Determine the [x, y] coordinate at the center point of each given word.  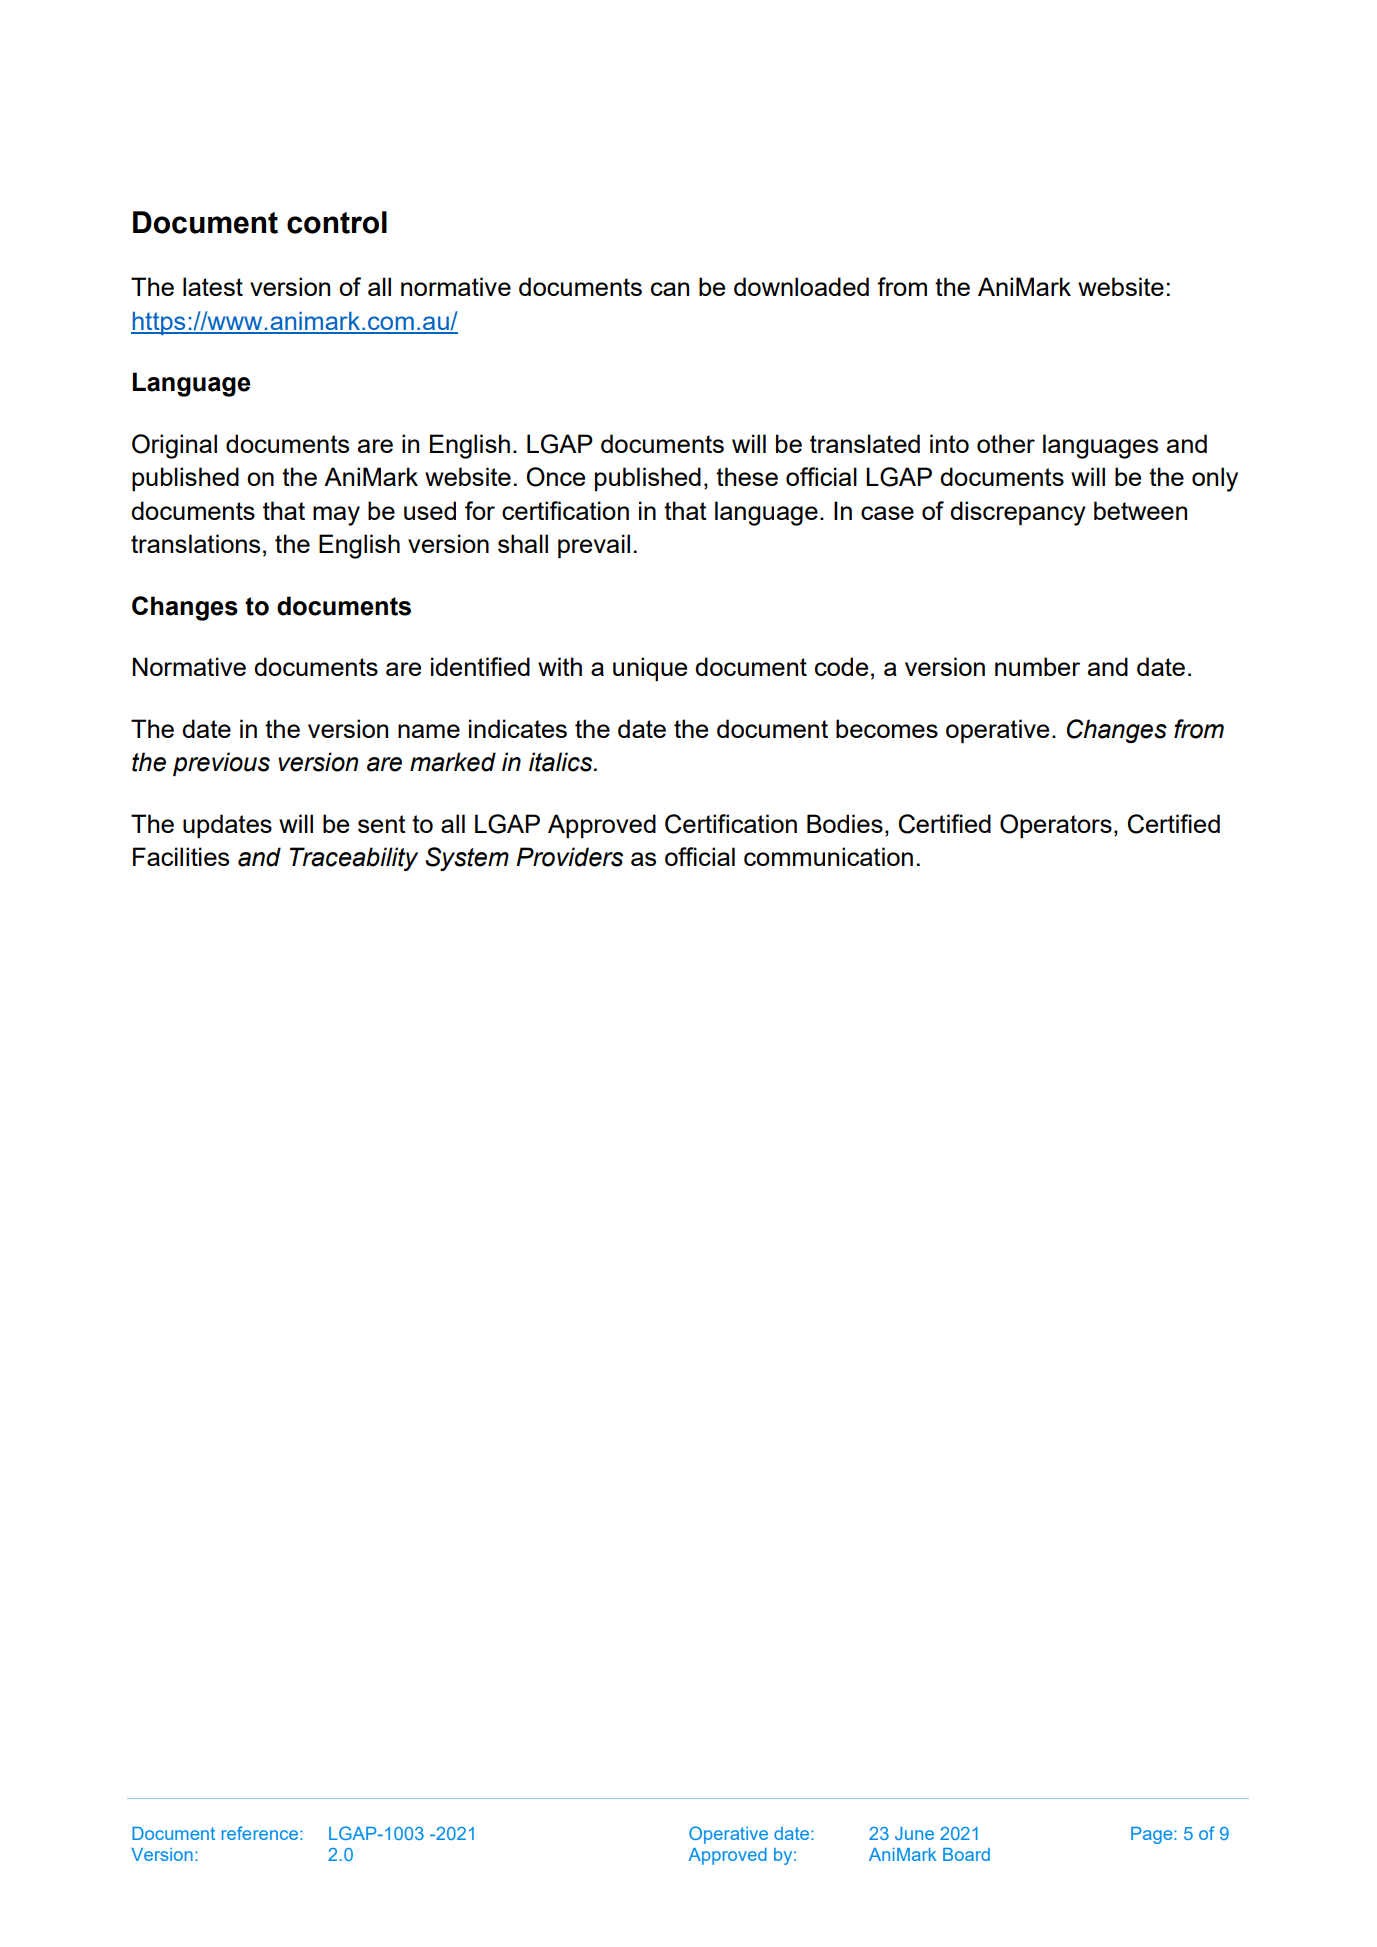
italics [562, 762]
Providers [569, 857]
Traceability [354, 859]
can [670, 289]
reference [260, 1833]
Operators [1056, 826]
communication [828, 856]
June [914, 1833]
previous [221, 764]
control [337, 222]
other [1006, 443]
